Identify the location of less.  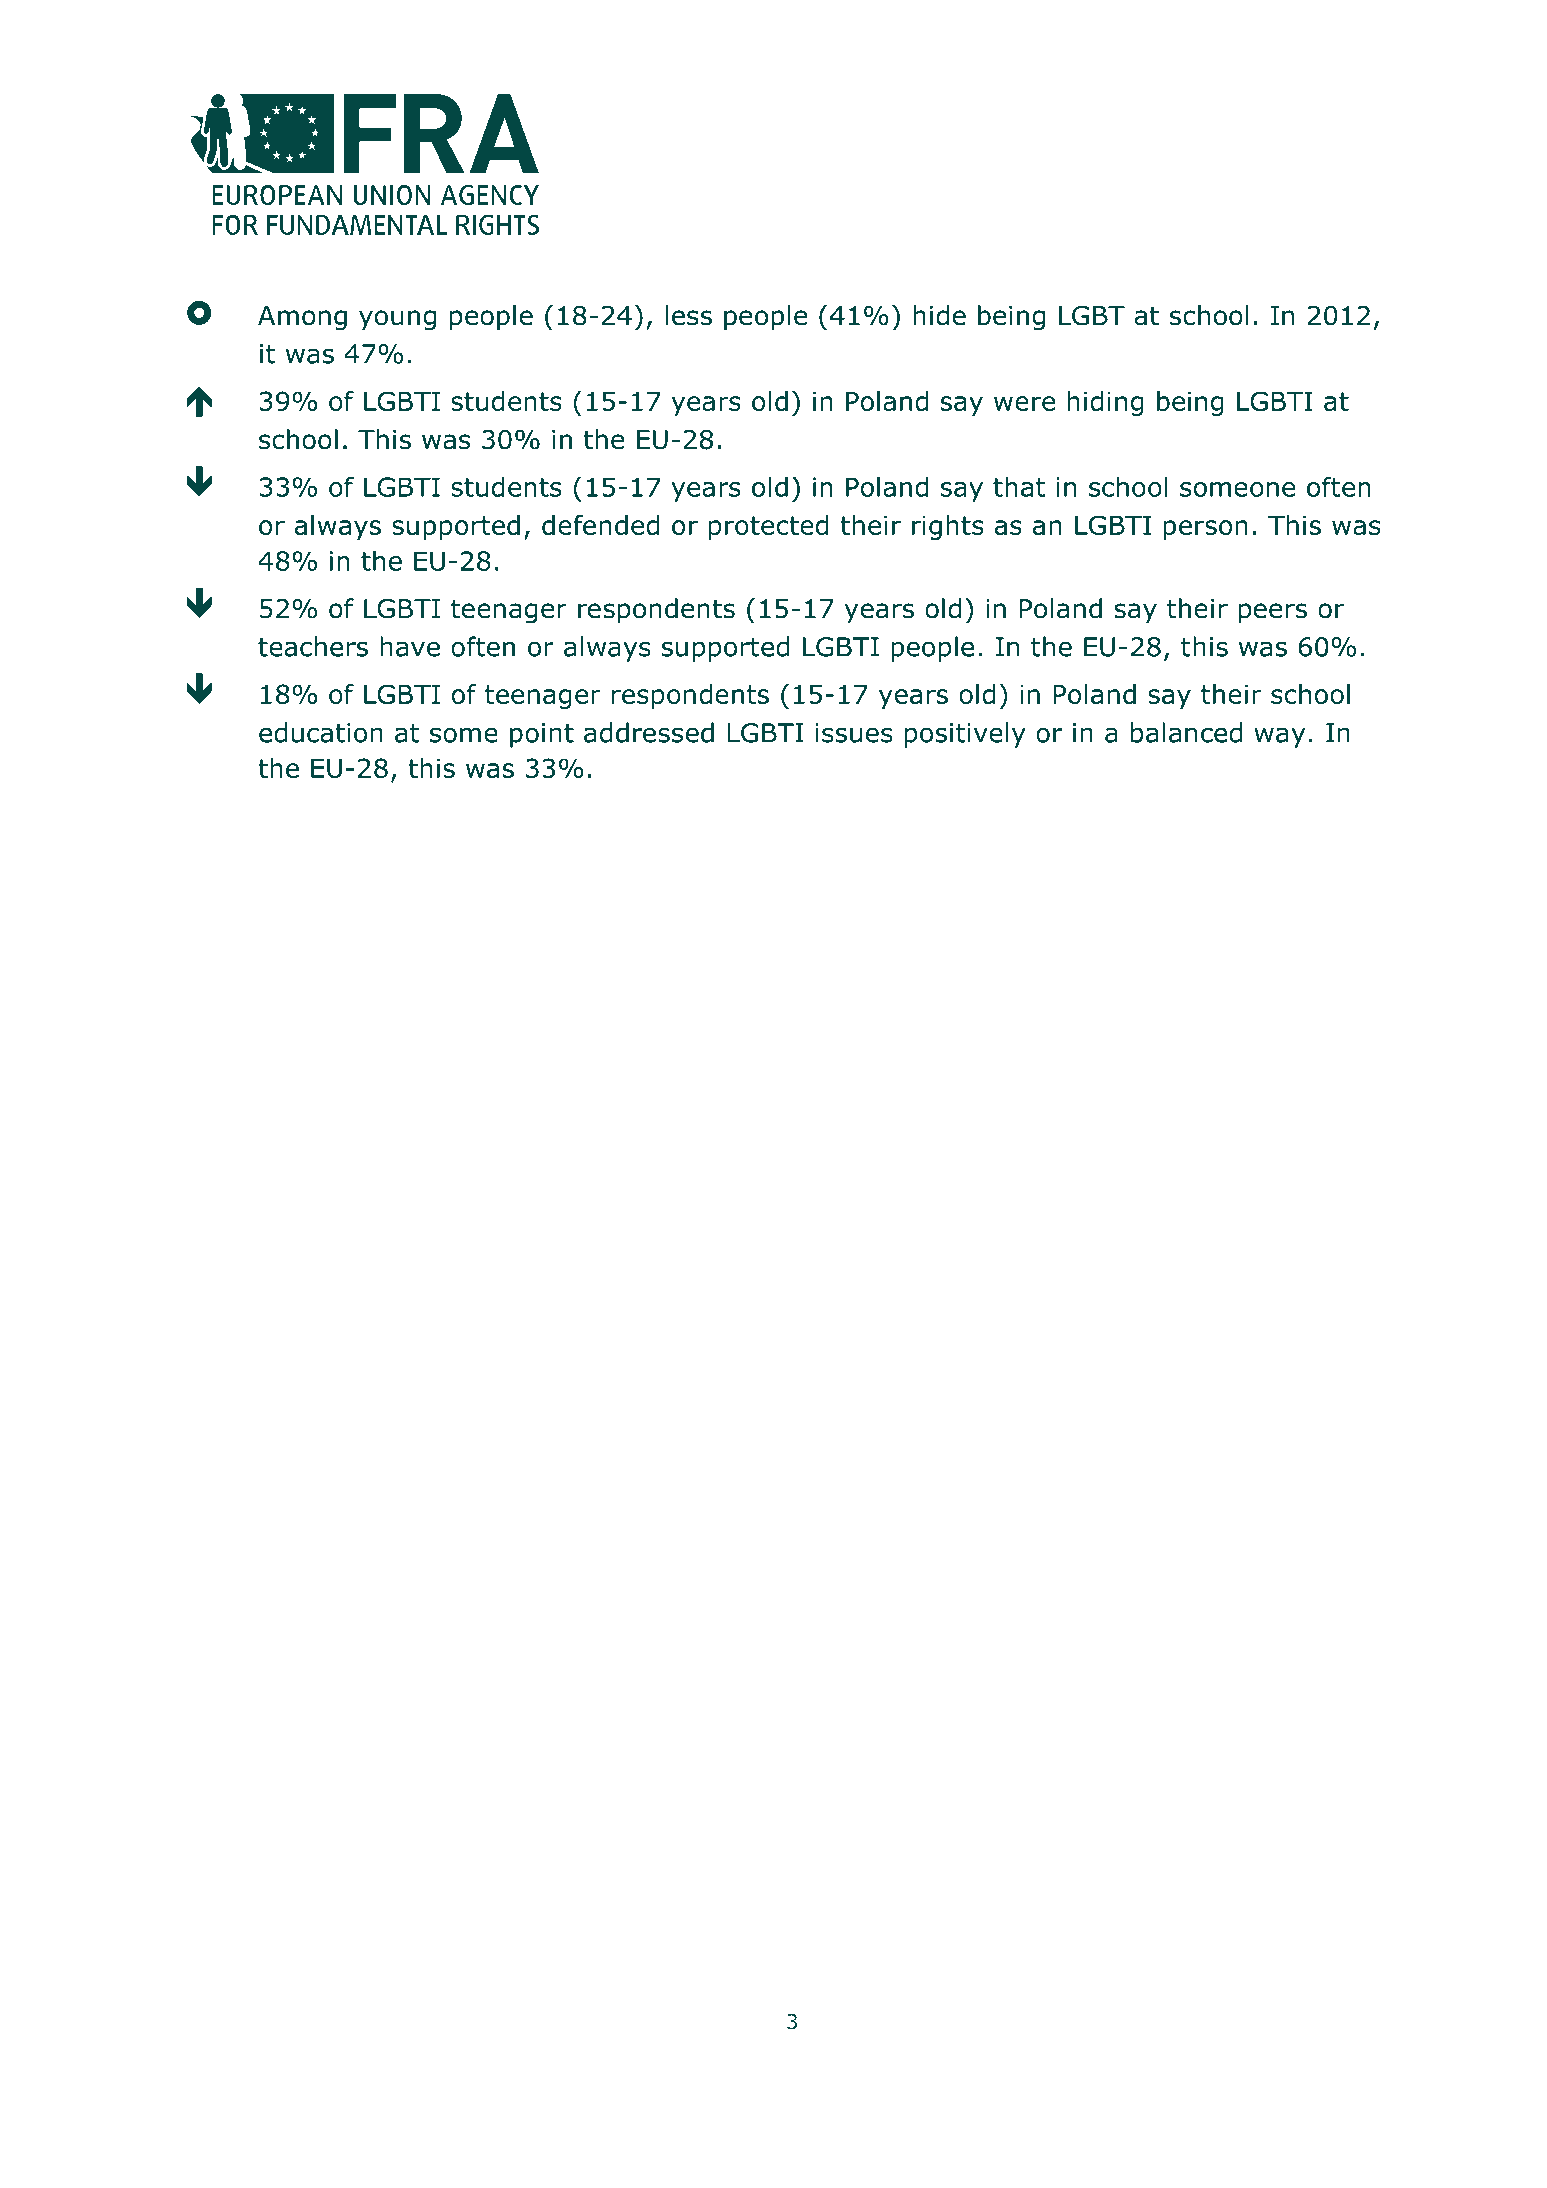
(688, 315).
